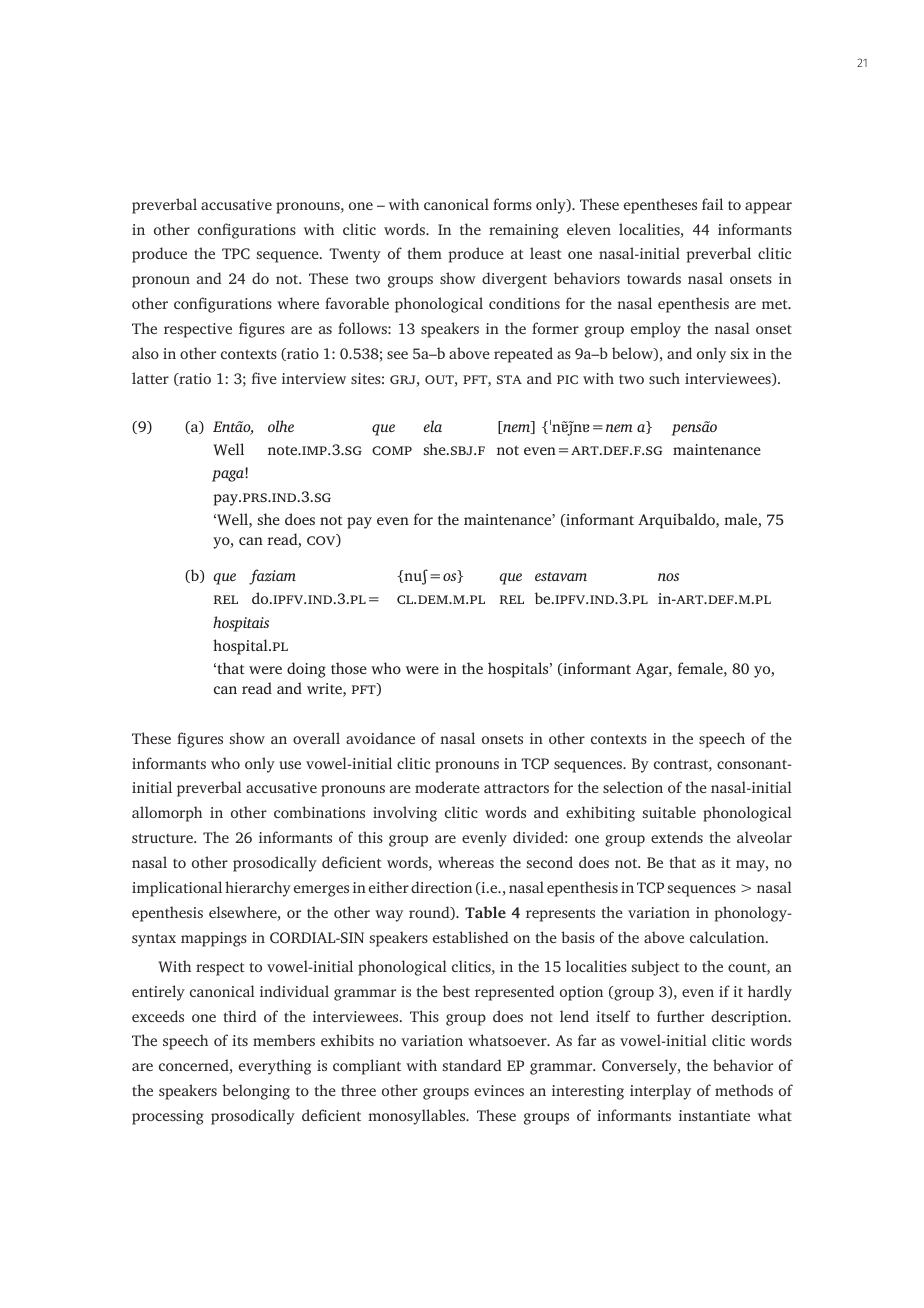  I want to click on ela, so click(432, 426).
